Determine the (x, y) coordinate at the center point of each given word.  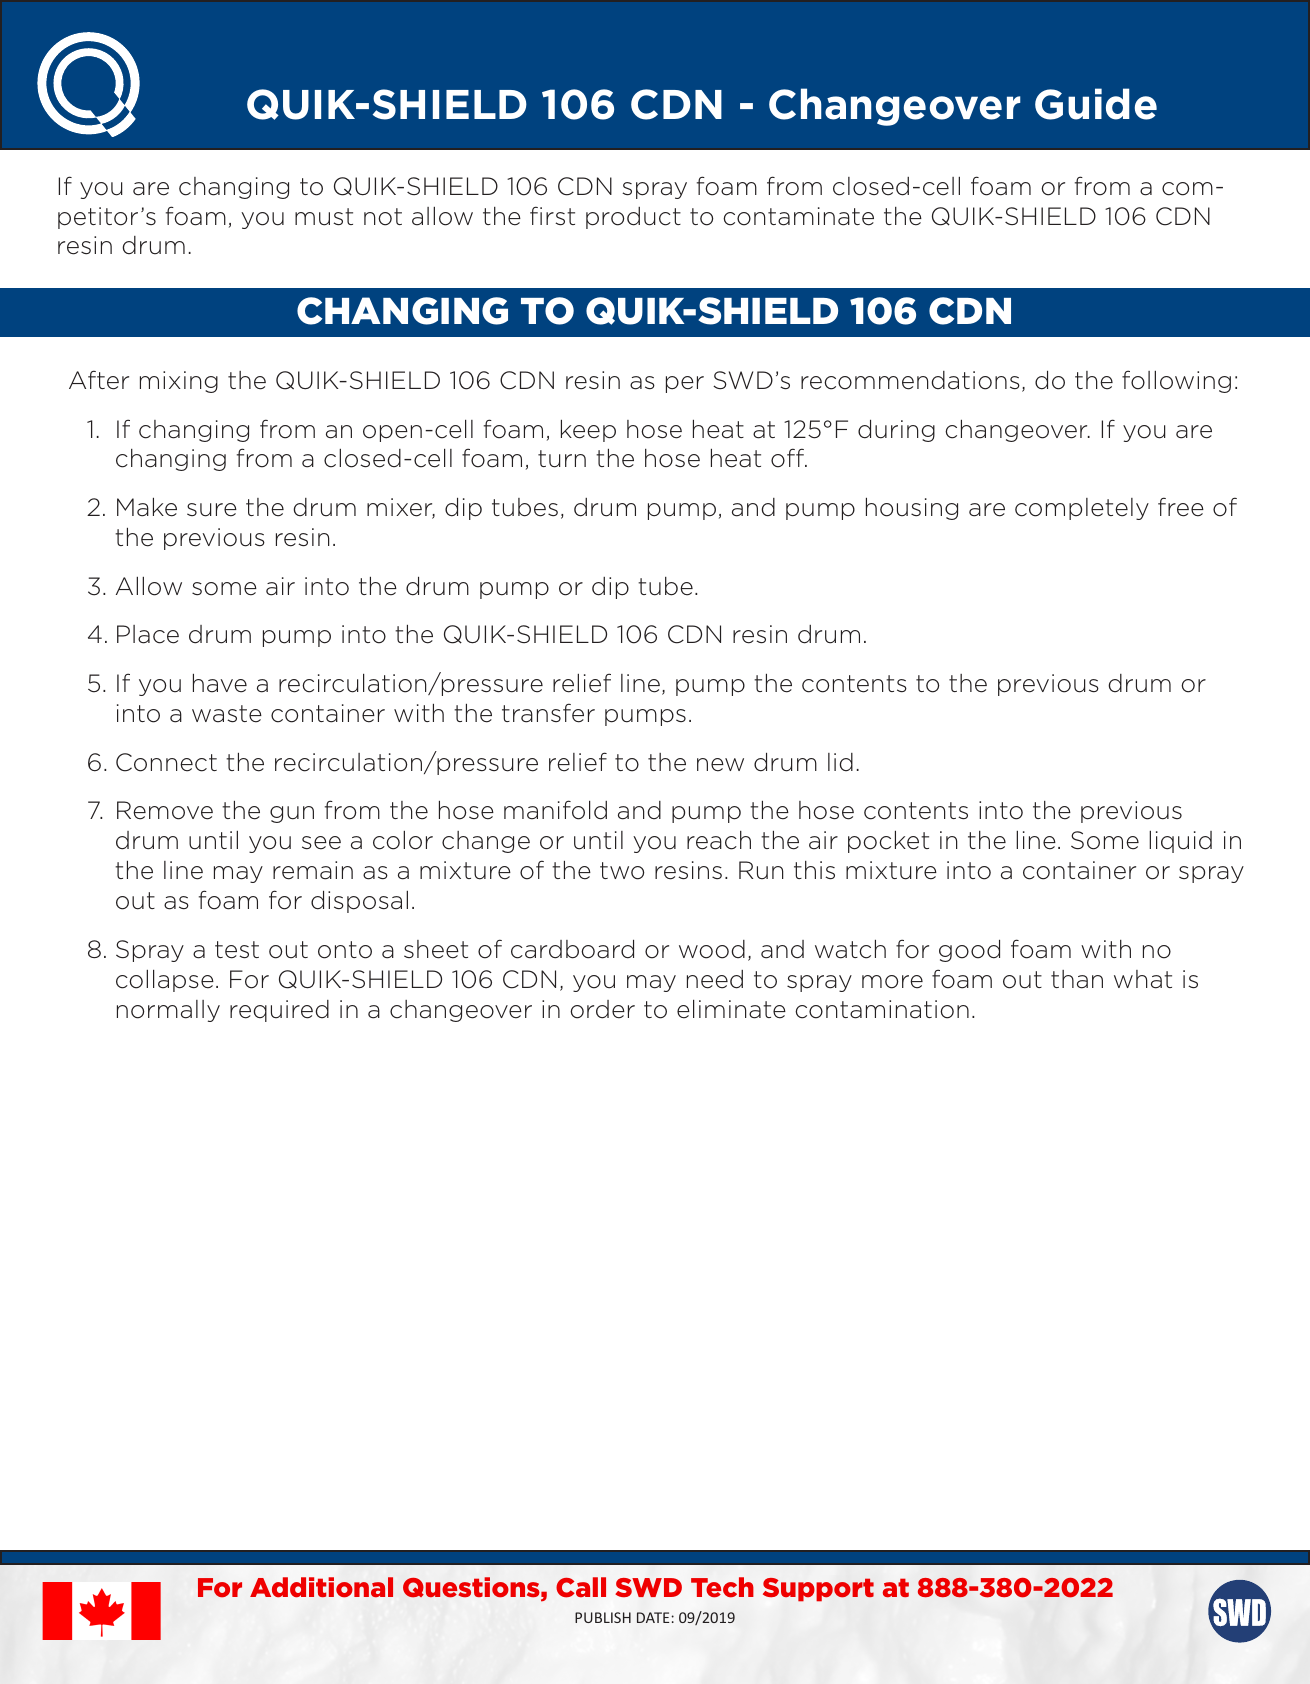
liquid (1180, 842)
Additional (321, 1587)
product (633, 218)
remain (313, 870)
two (622, 871)
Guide (1096, 104)
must (324, 217)
